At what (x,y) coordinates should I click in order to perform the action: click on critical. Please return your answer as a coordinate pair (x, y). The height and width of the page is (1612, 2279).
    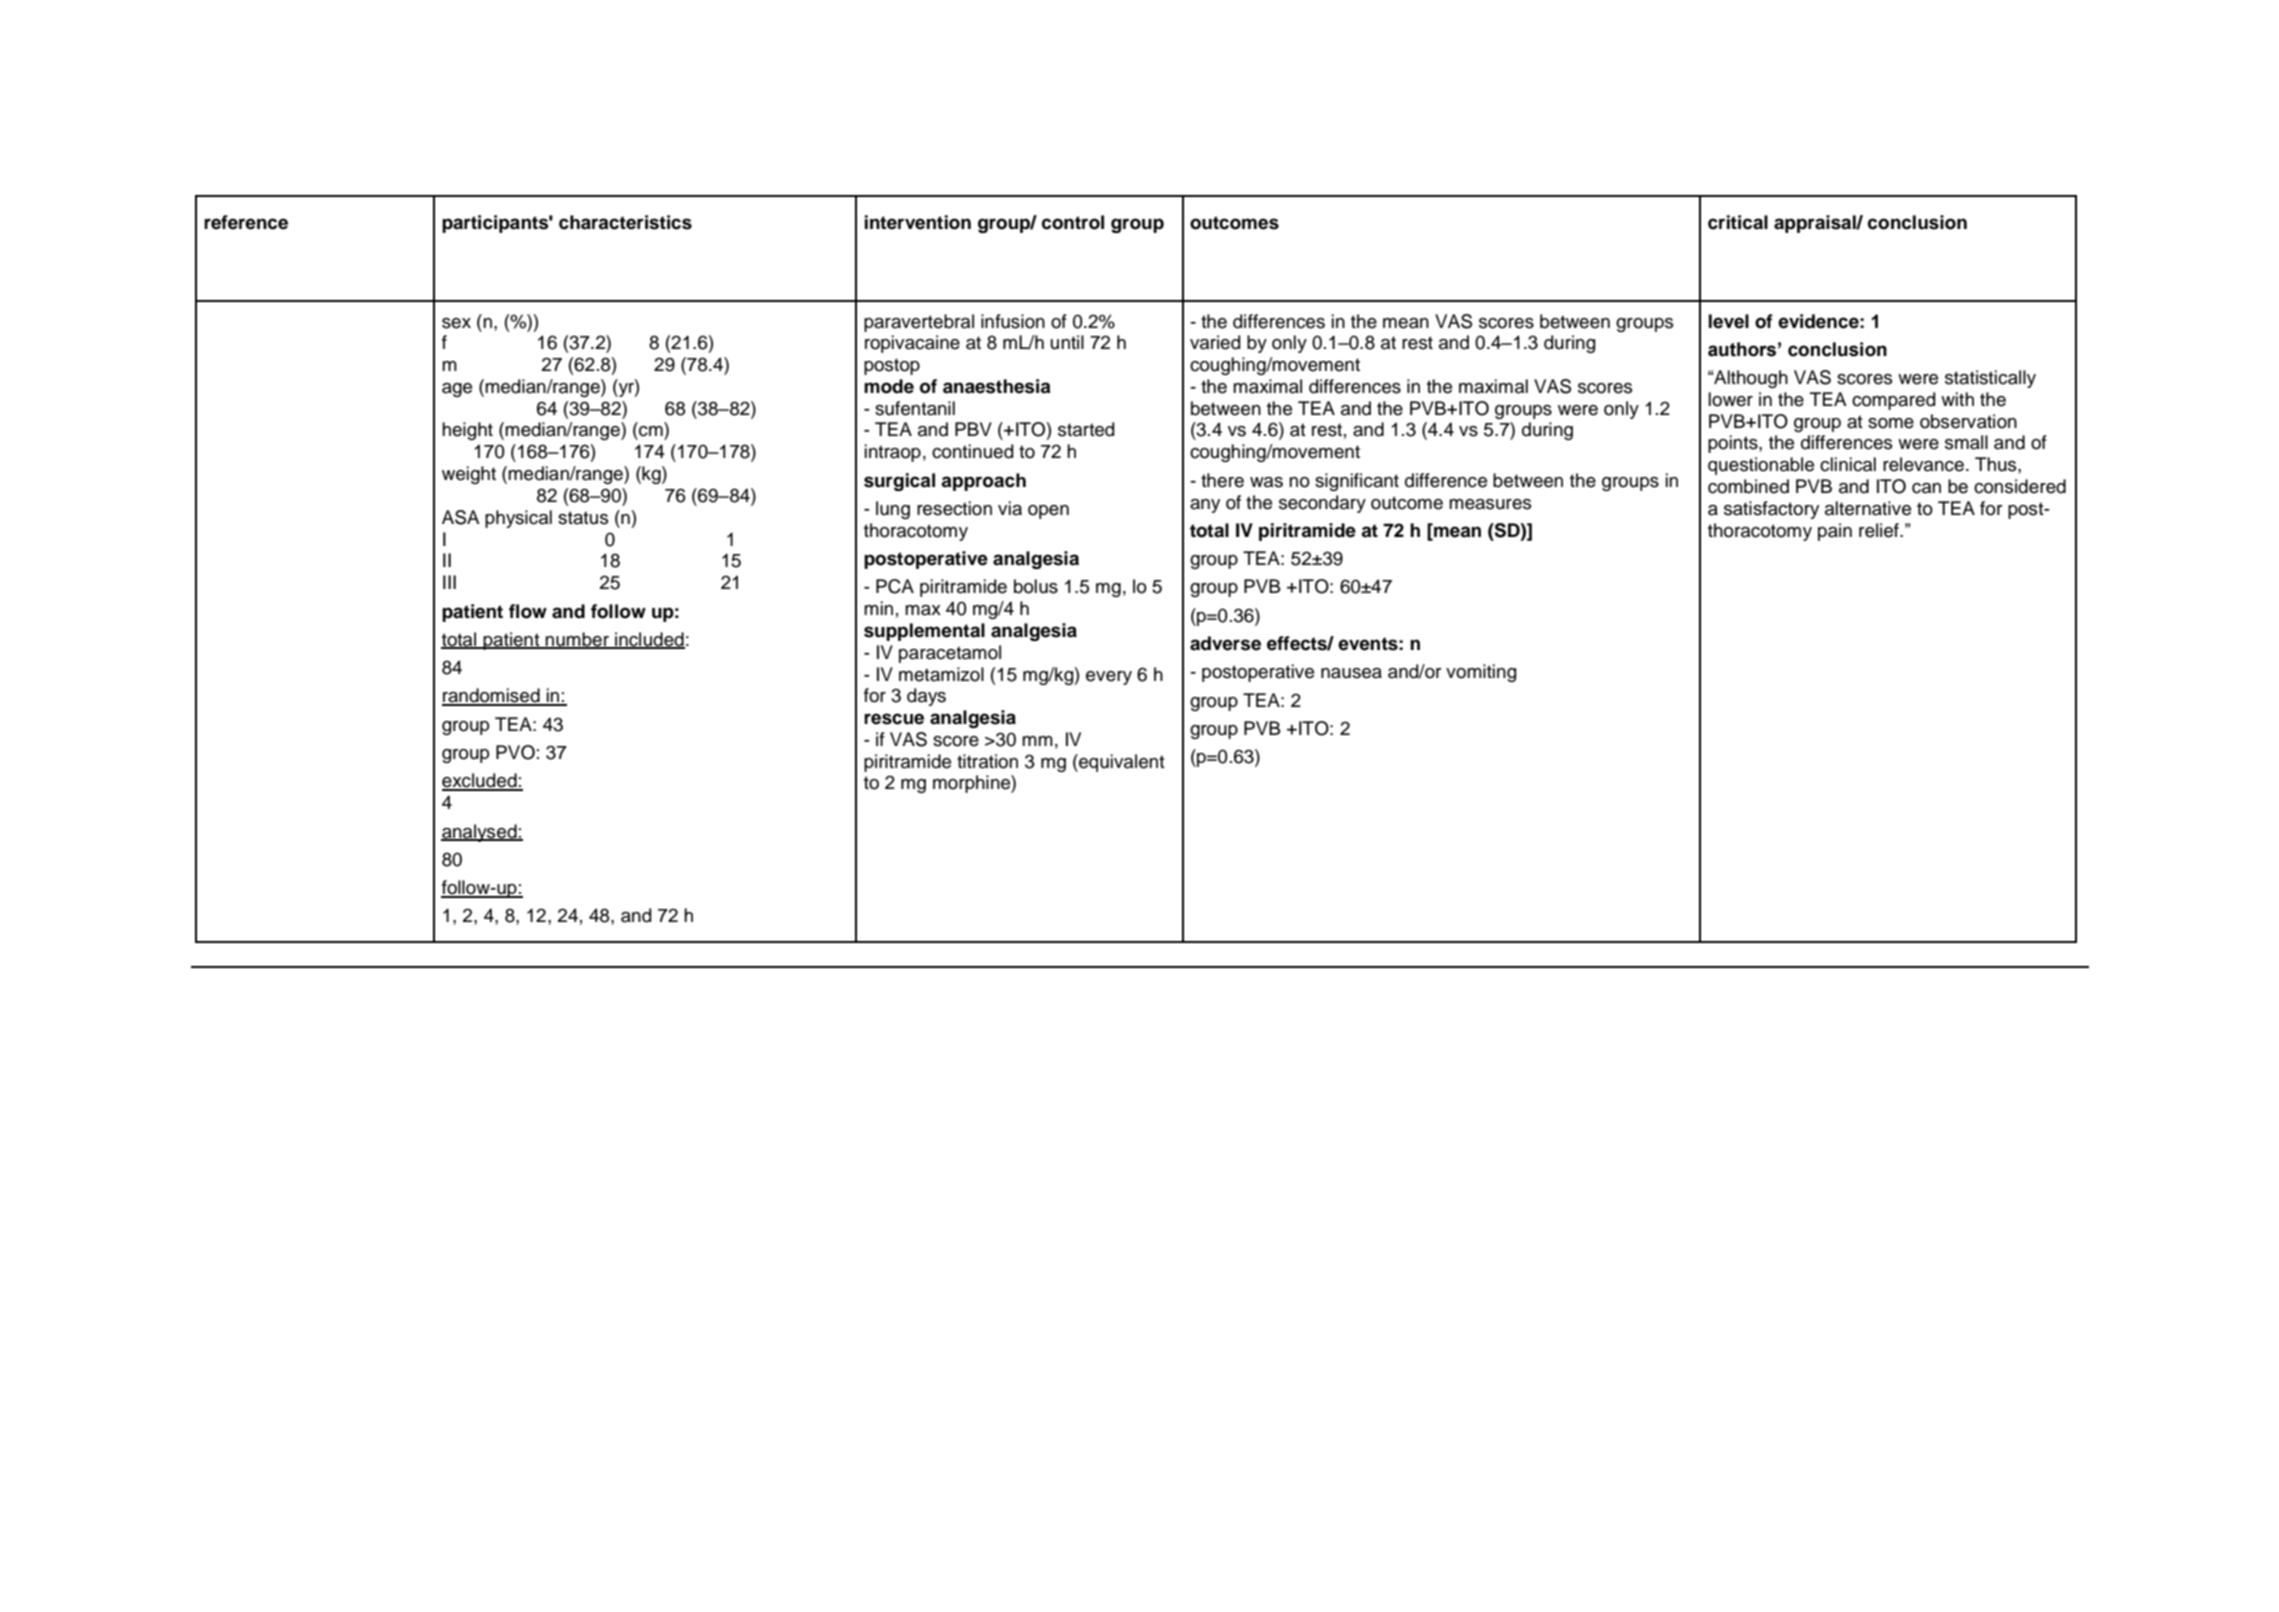
    Looking at the image, I should click on (1738, 222).
